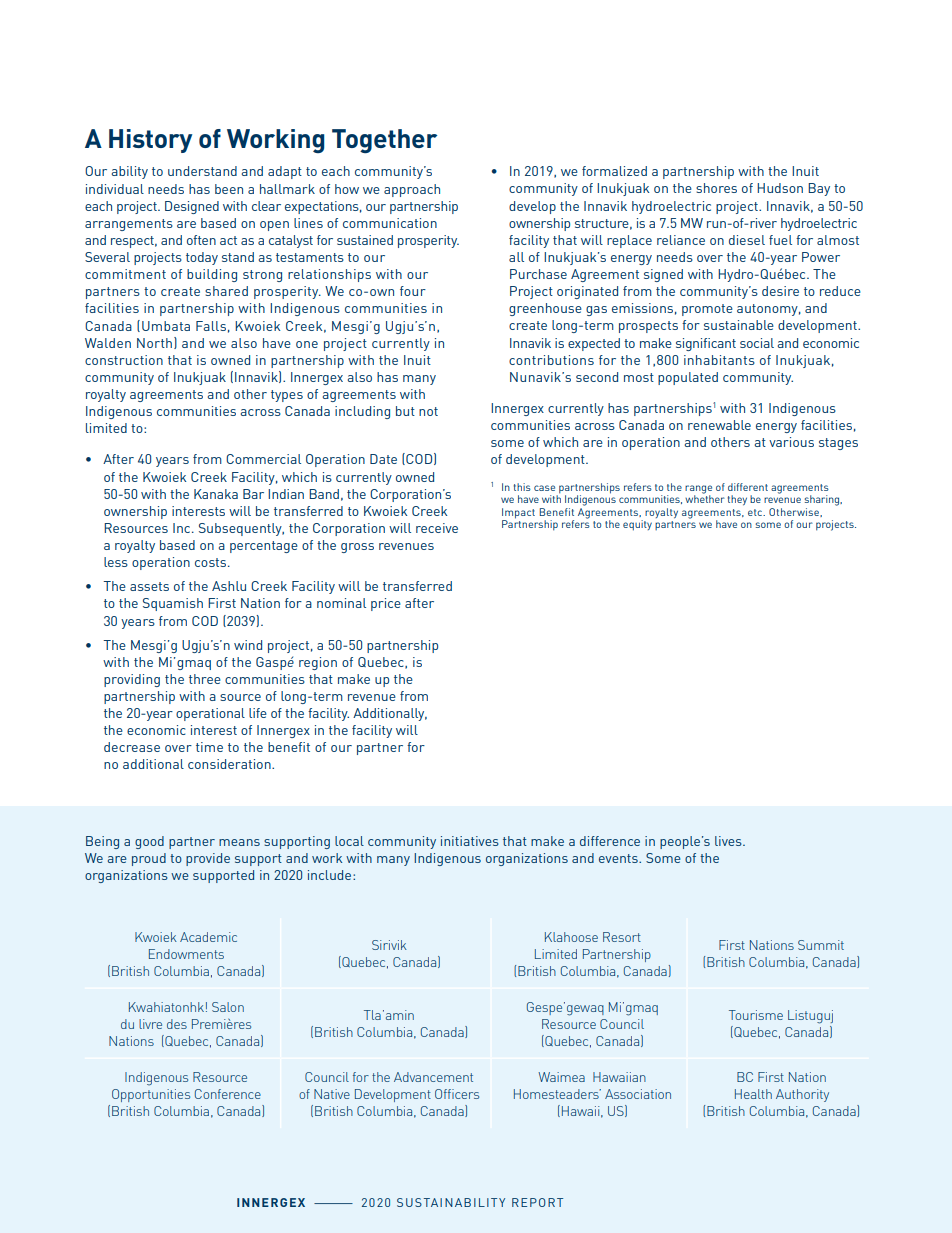 The height and width of the screenshot is (1233, 952). What do you see at coordinates (209, 747) in the screenshot?
I see `time` at bounding box center [209, 747].
